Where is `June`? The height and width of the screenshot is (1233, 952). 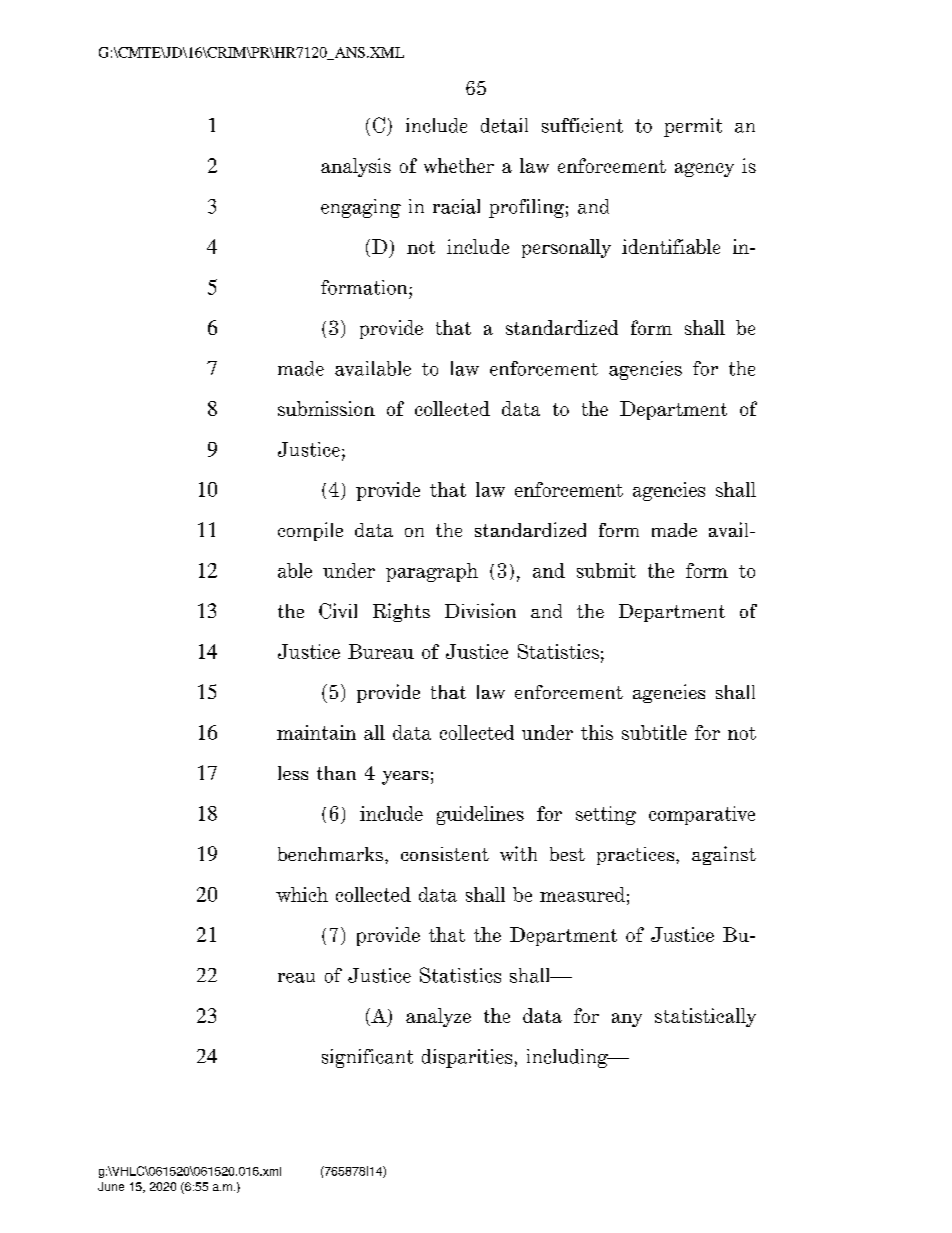 June is located at coordinates (111, 1186).
